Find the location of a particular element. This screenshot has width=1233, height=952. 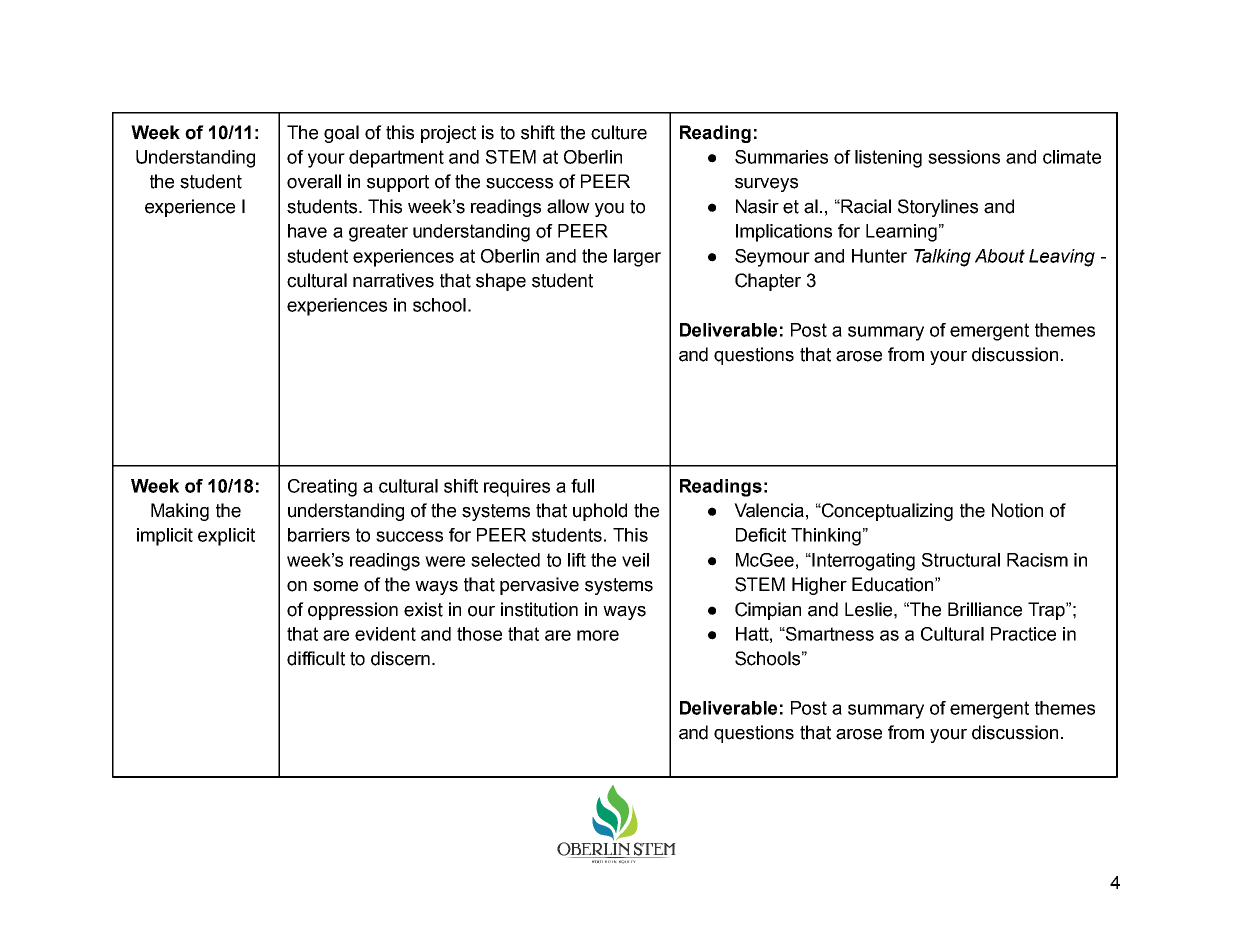

goal is located at coordinates (341, 134).
